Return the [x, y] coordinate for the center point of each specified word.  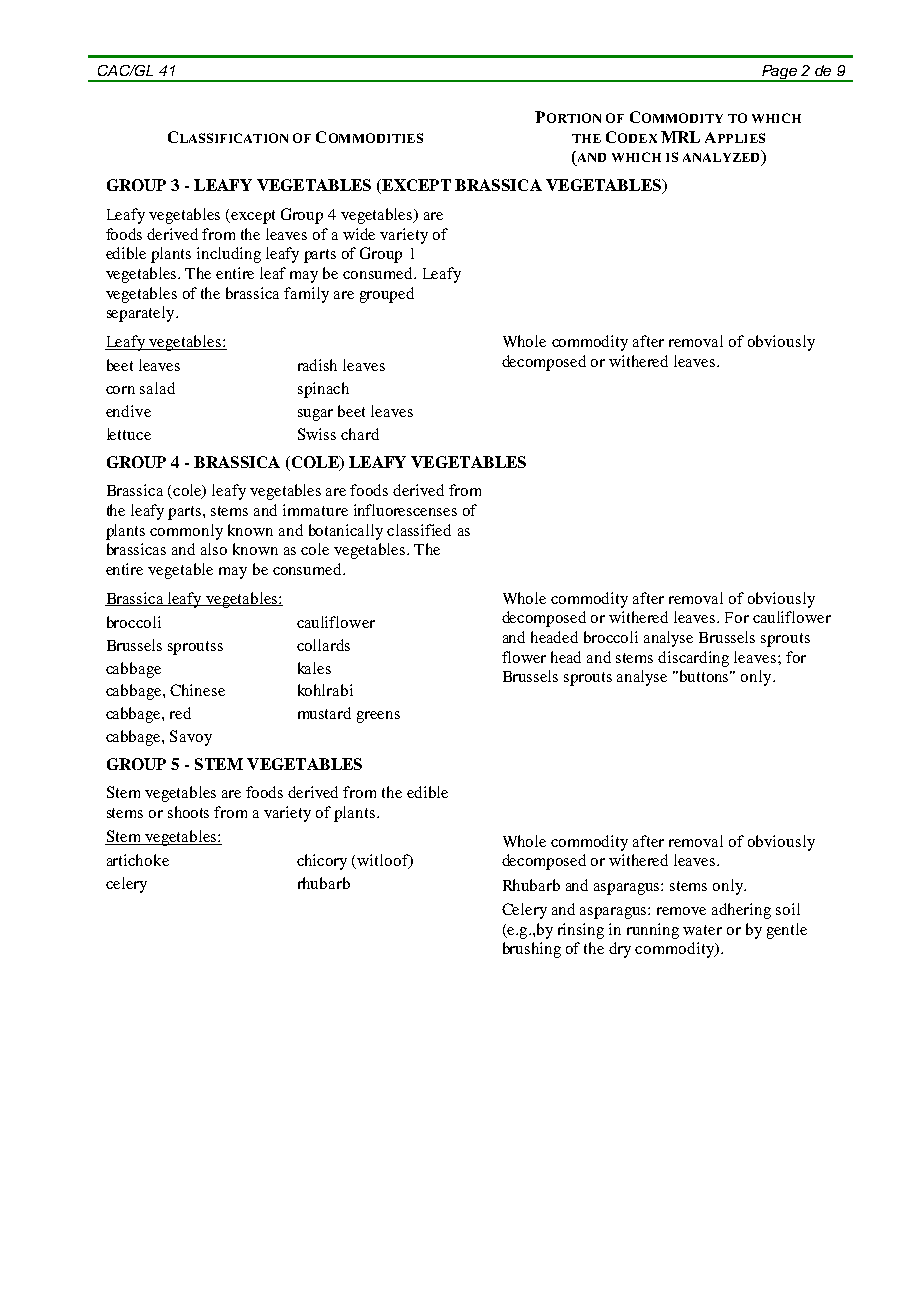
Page [780, 73]
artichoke [138, 860]
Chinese [197, 690]
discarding [693, 659]
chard [360, 434]
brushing [532, 950]
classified [419, 530]
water [702, 930]
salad [157, 388]
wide [359, 234]
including [229, 255]
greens [378, 717]
